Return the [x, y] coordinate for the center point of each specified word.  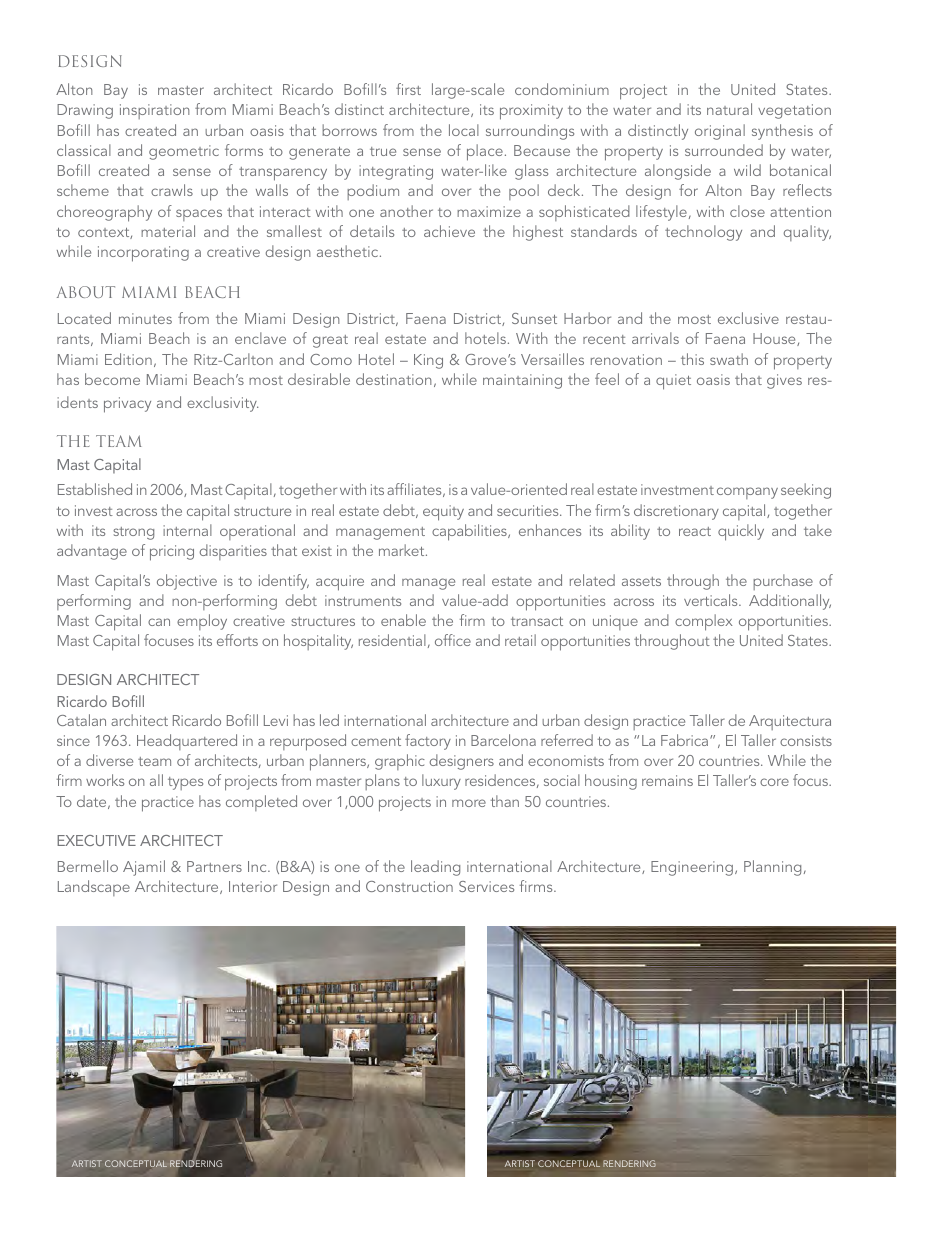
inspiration [155, 111]
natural [729, 109]
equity [443, 513]
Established [95, 489]
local [464, 130]
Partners [214, 866]
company [747, 493]
